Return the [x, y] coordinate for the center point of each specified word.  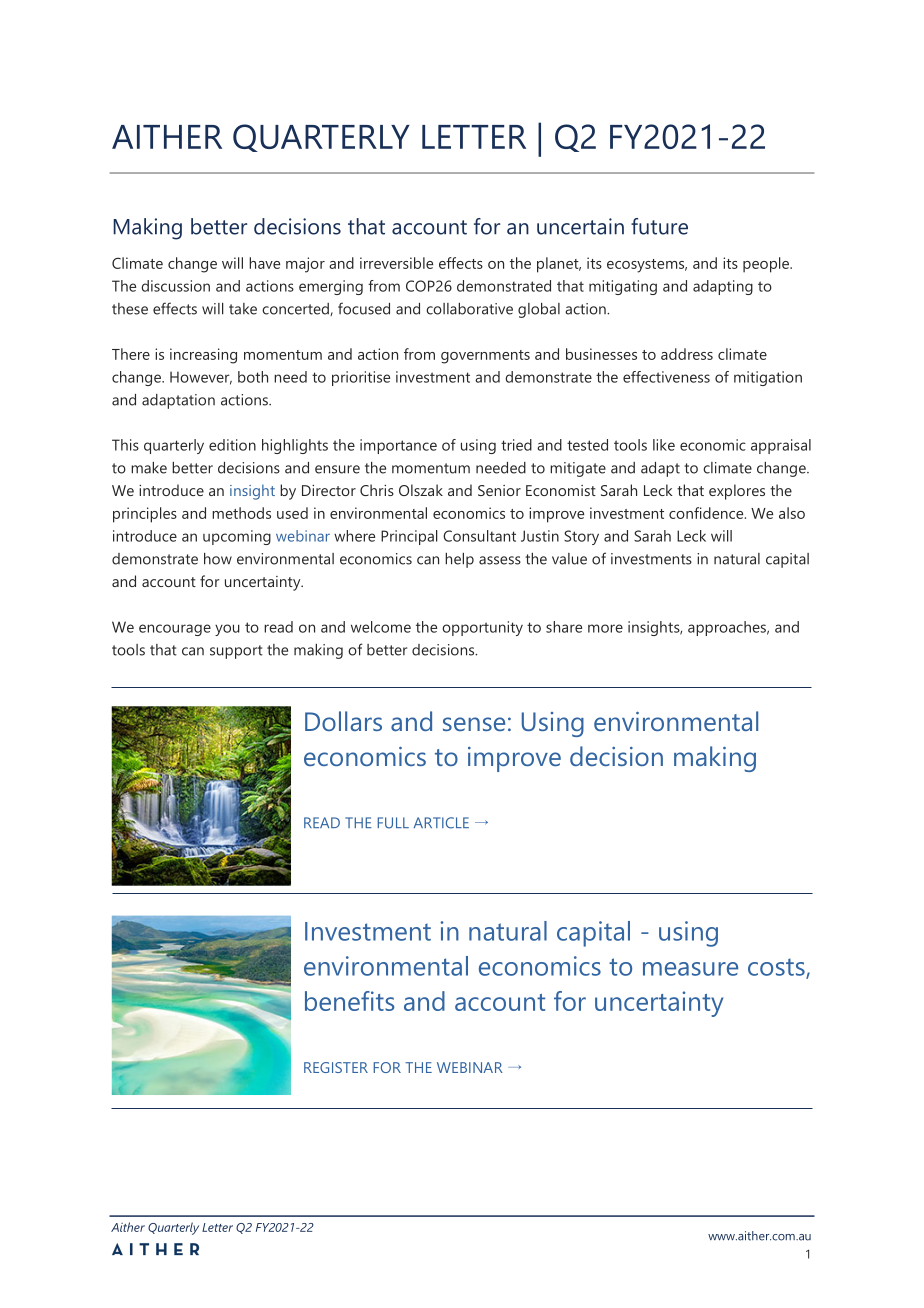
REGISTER [336, 1067]
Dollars [343, 721]
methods [241, 513]
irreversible [396, 263]
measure [690, 969]
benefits [349, 1001]
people [767, 265]
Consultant [479, 536]
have [264, 263]
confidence [707, 513]
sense [474, 724]
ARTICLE [441, 823]
